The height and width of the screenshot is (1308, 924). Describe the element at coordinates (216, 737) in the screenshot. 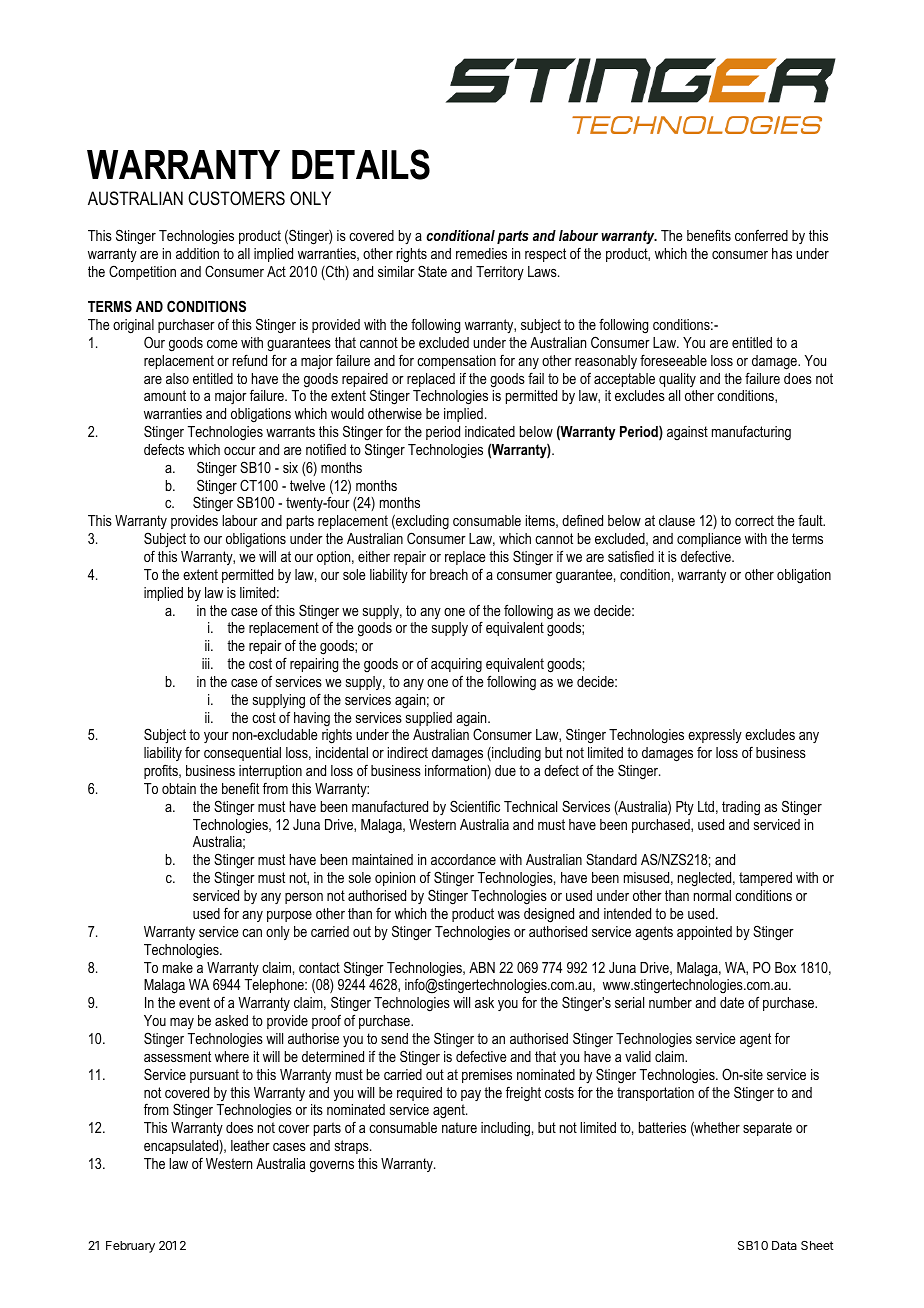

I see `your` at that location.
